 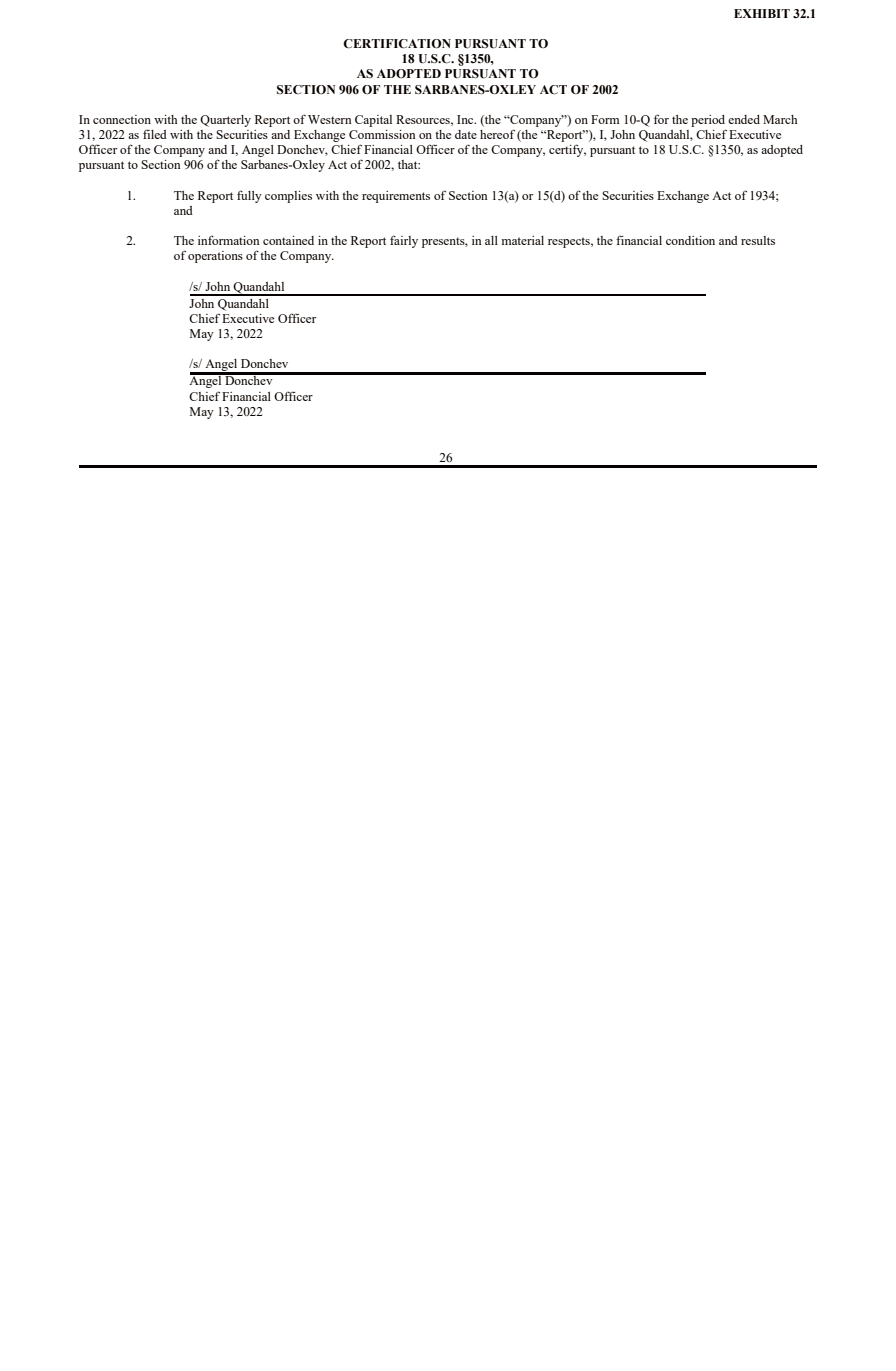 What do you see at coordinates (396, 197) in the page?
I see `requirements` at bounding box center [396, 197].
